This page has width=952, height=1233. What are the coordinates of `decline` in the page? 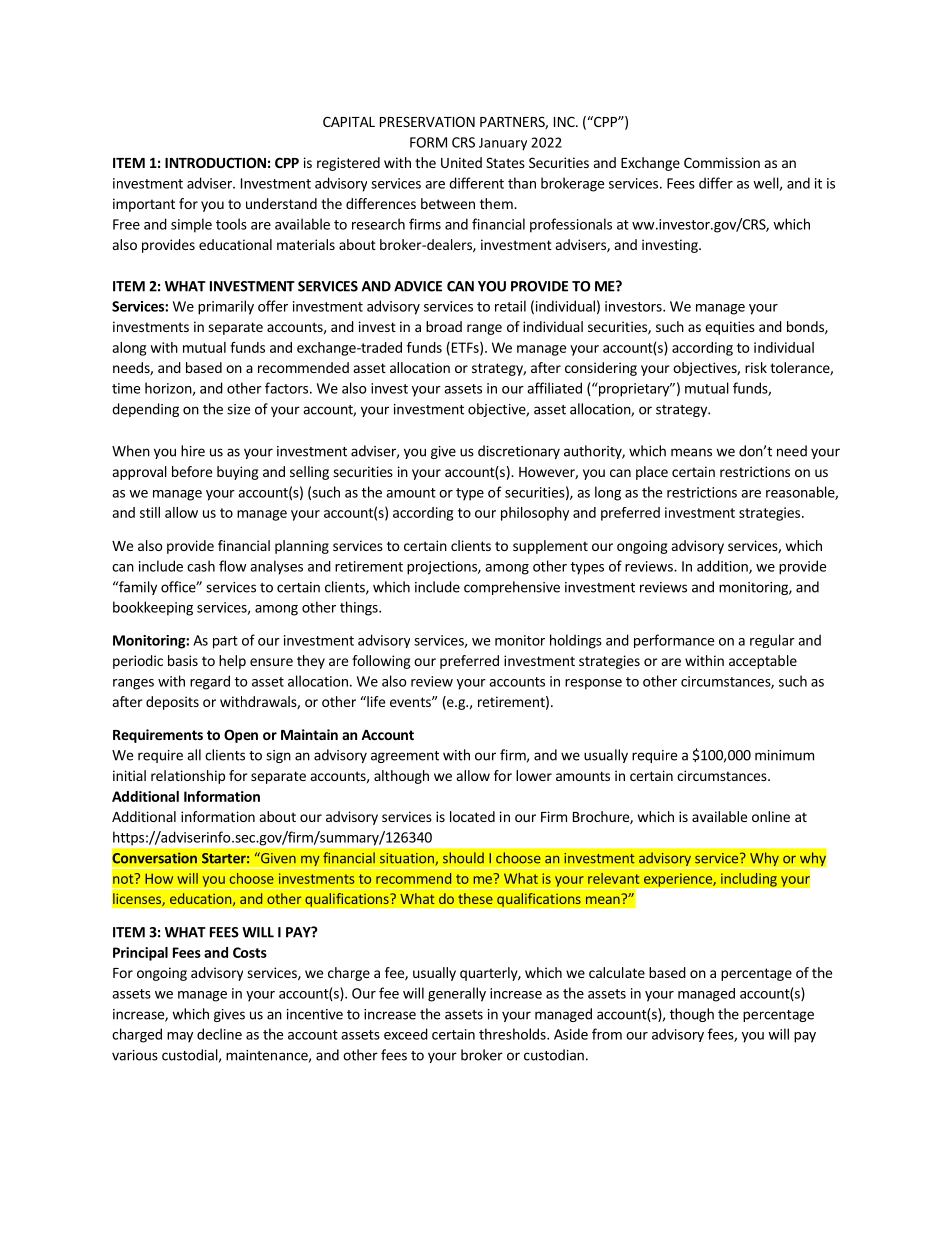 It's located at (219, 1034).
